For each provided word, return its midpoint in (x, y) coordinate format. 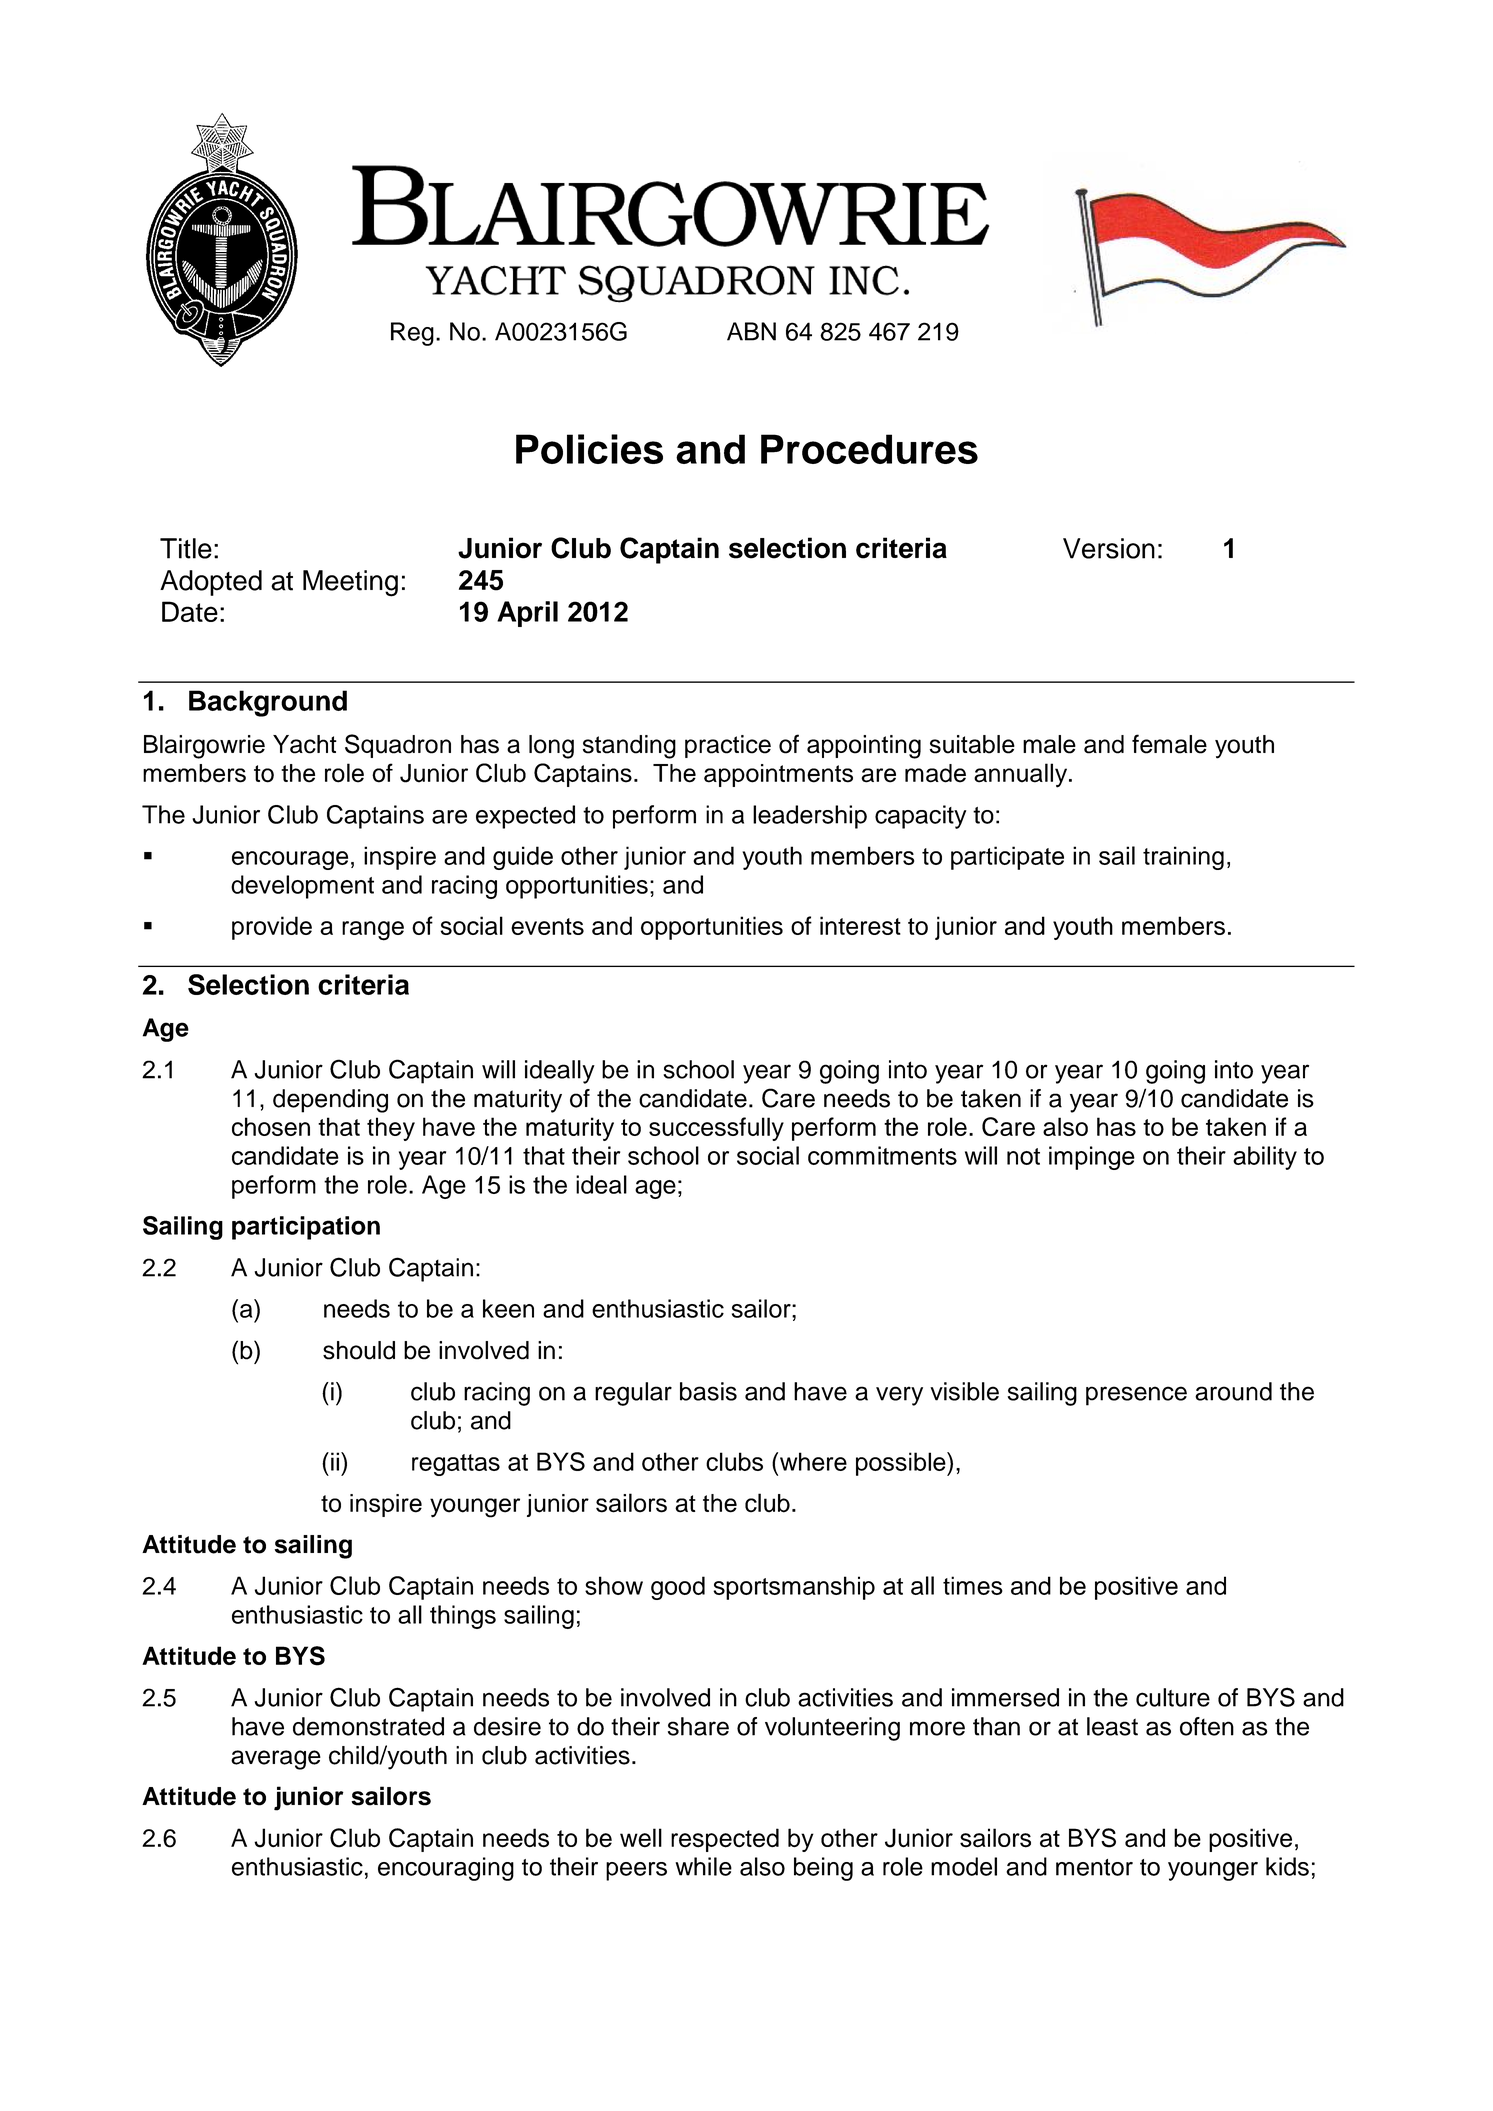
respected (725, 1840)
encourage (290, 860)
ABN (751, 331)
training (1183, 858)
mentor (1094, 1867)
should (359, 1350)
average (276, 1760)
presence (1136, 1396)
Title (186, 548)
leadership (810, 817)
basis (708, 1391)
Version (1109, 548)
